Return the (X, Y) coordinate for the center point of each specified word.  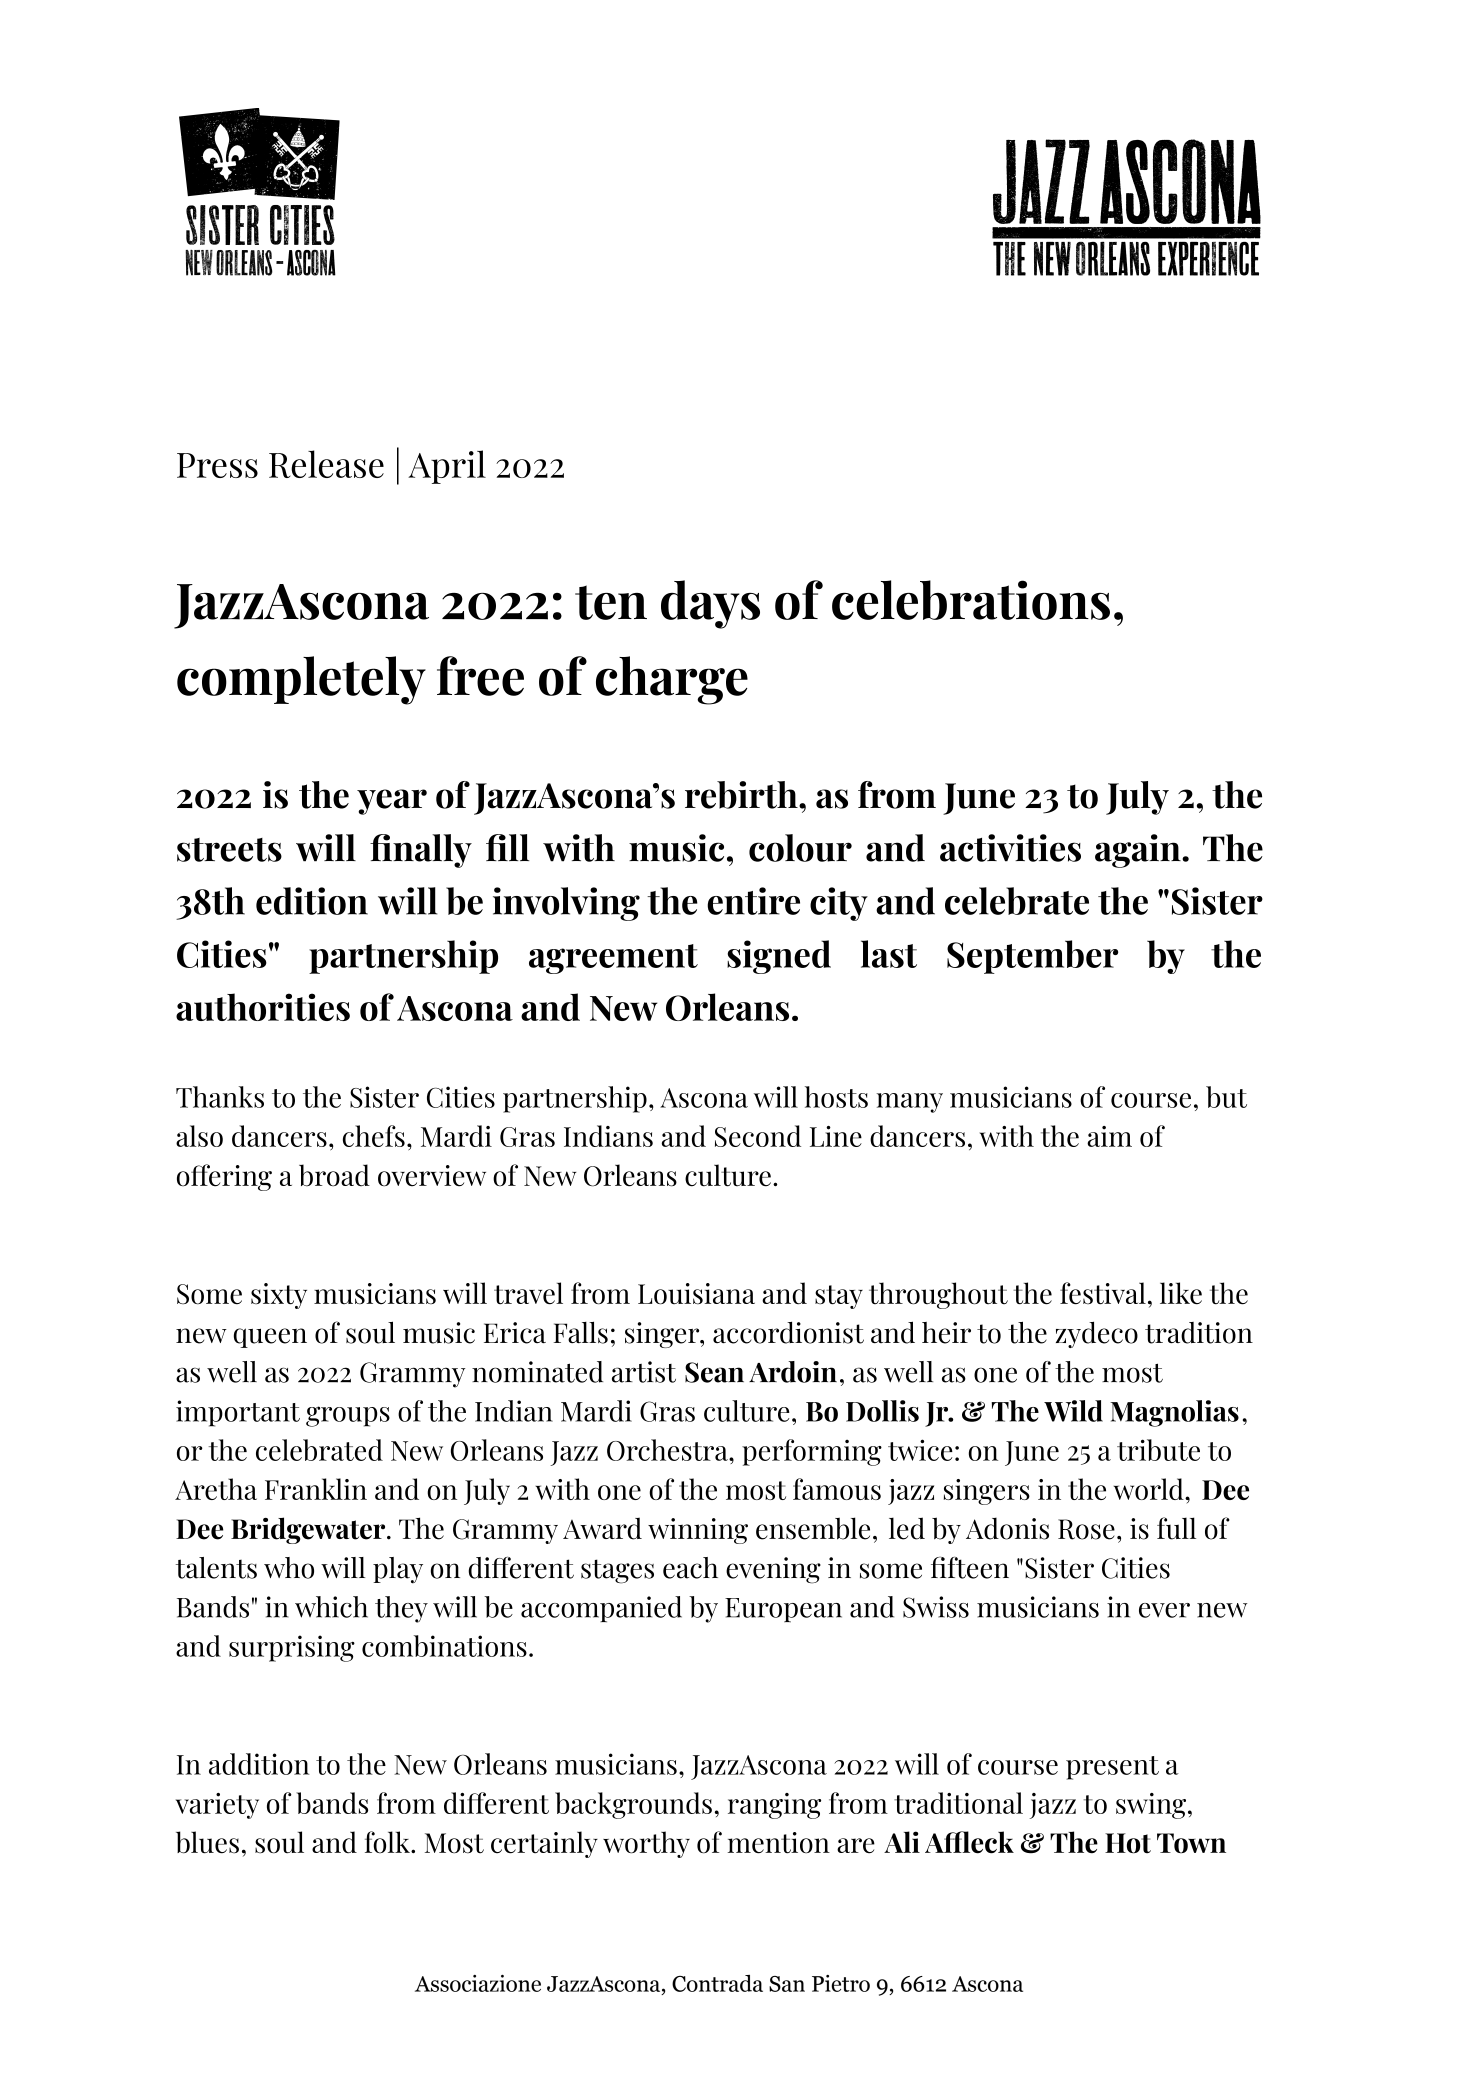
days (710, 604)
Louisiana (696, 1294)
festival (1103, 1293)
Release (326, 464)
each (690, 1568)
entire (753, 901)
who (289, 1568)
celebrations (971, 600)
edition (312, 901)
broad (334, 1175)
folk (388, 1842)
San (787, 1984)
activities (1010, 848)
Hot (1128, 1843)
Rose (1086, 1529)
